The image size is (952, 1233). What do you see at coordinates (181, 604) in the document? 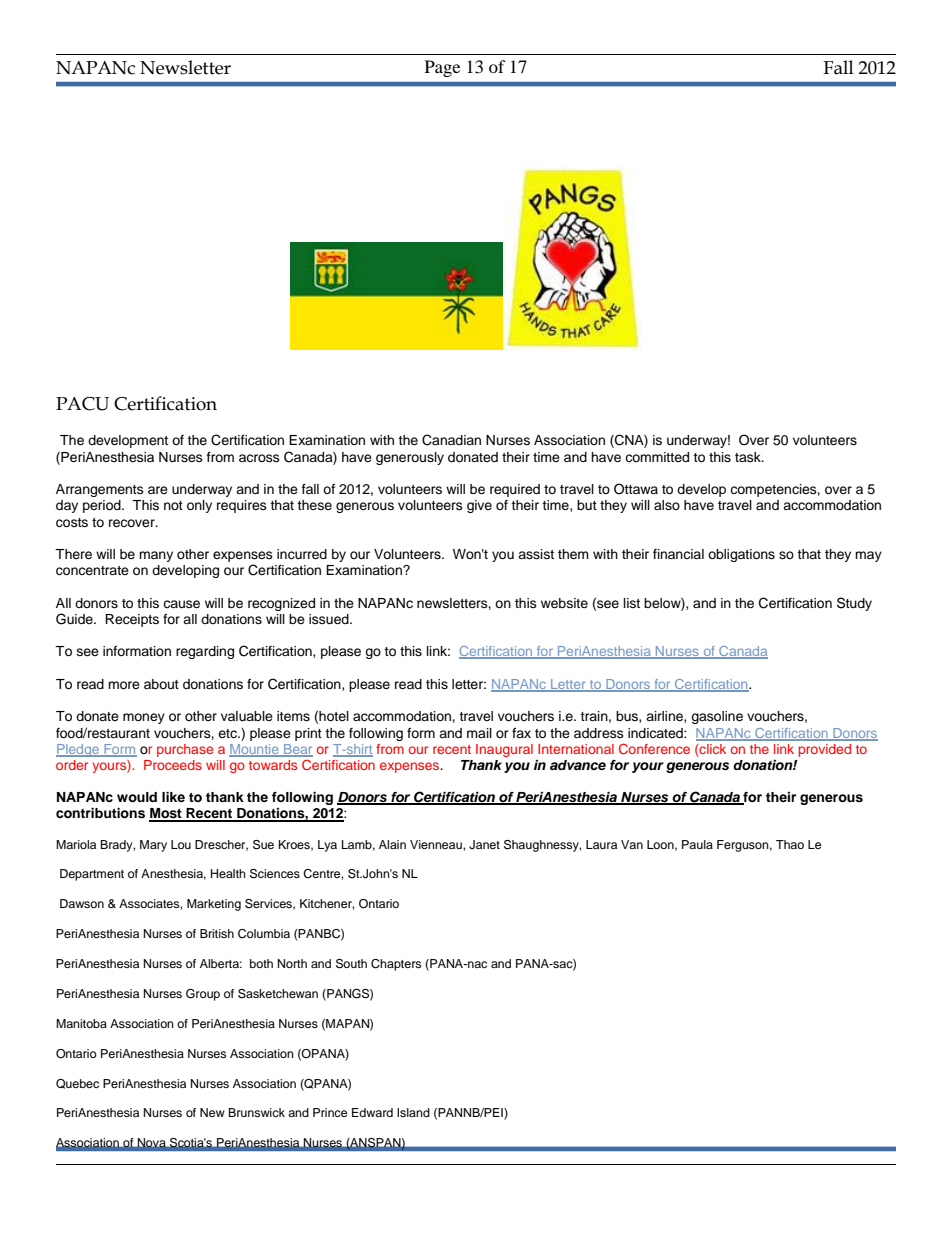
I see `cause` at bounding box center [181, 604].
